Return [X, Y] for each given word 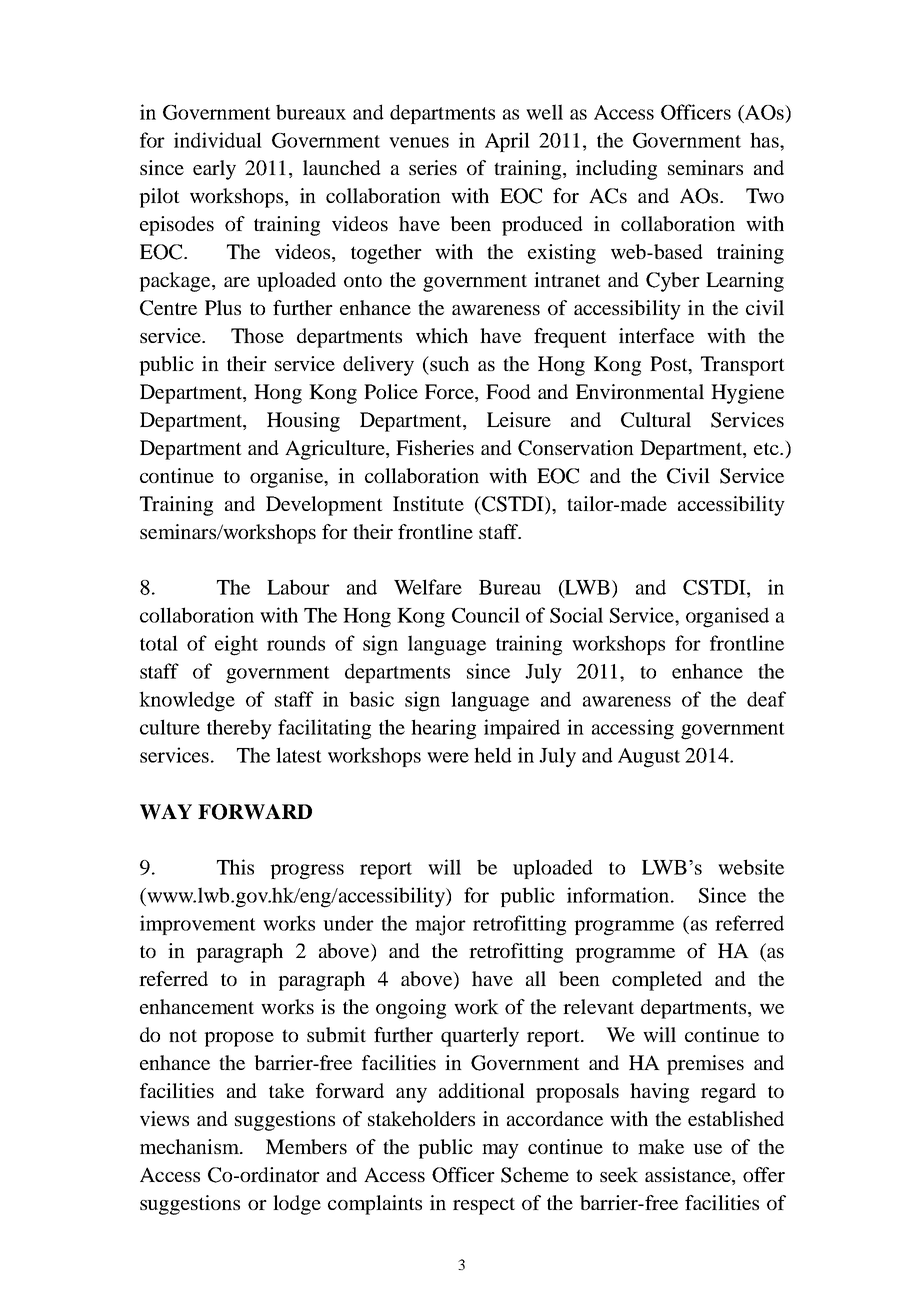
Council [486, 615]
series [433, 167]
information [619, 895]
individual [218, 140]
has [765, 140]
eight [236, 645]
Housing [303, 422]
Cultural [656, 420]
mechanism [190, 1146]
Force [450, 393]
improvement [198, 925]
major [440, 925]
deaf [766, 699]
